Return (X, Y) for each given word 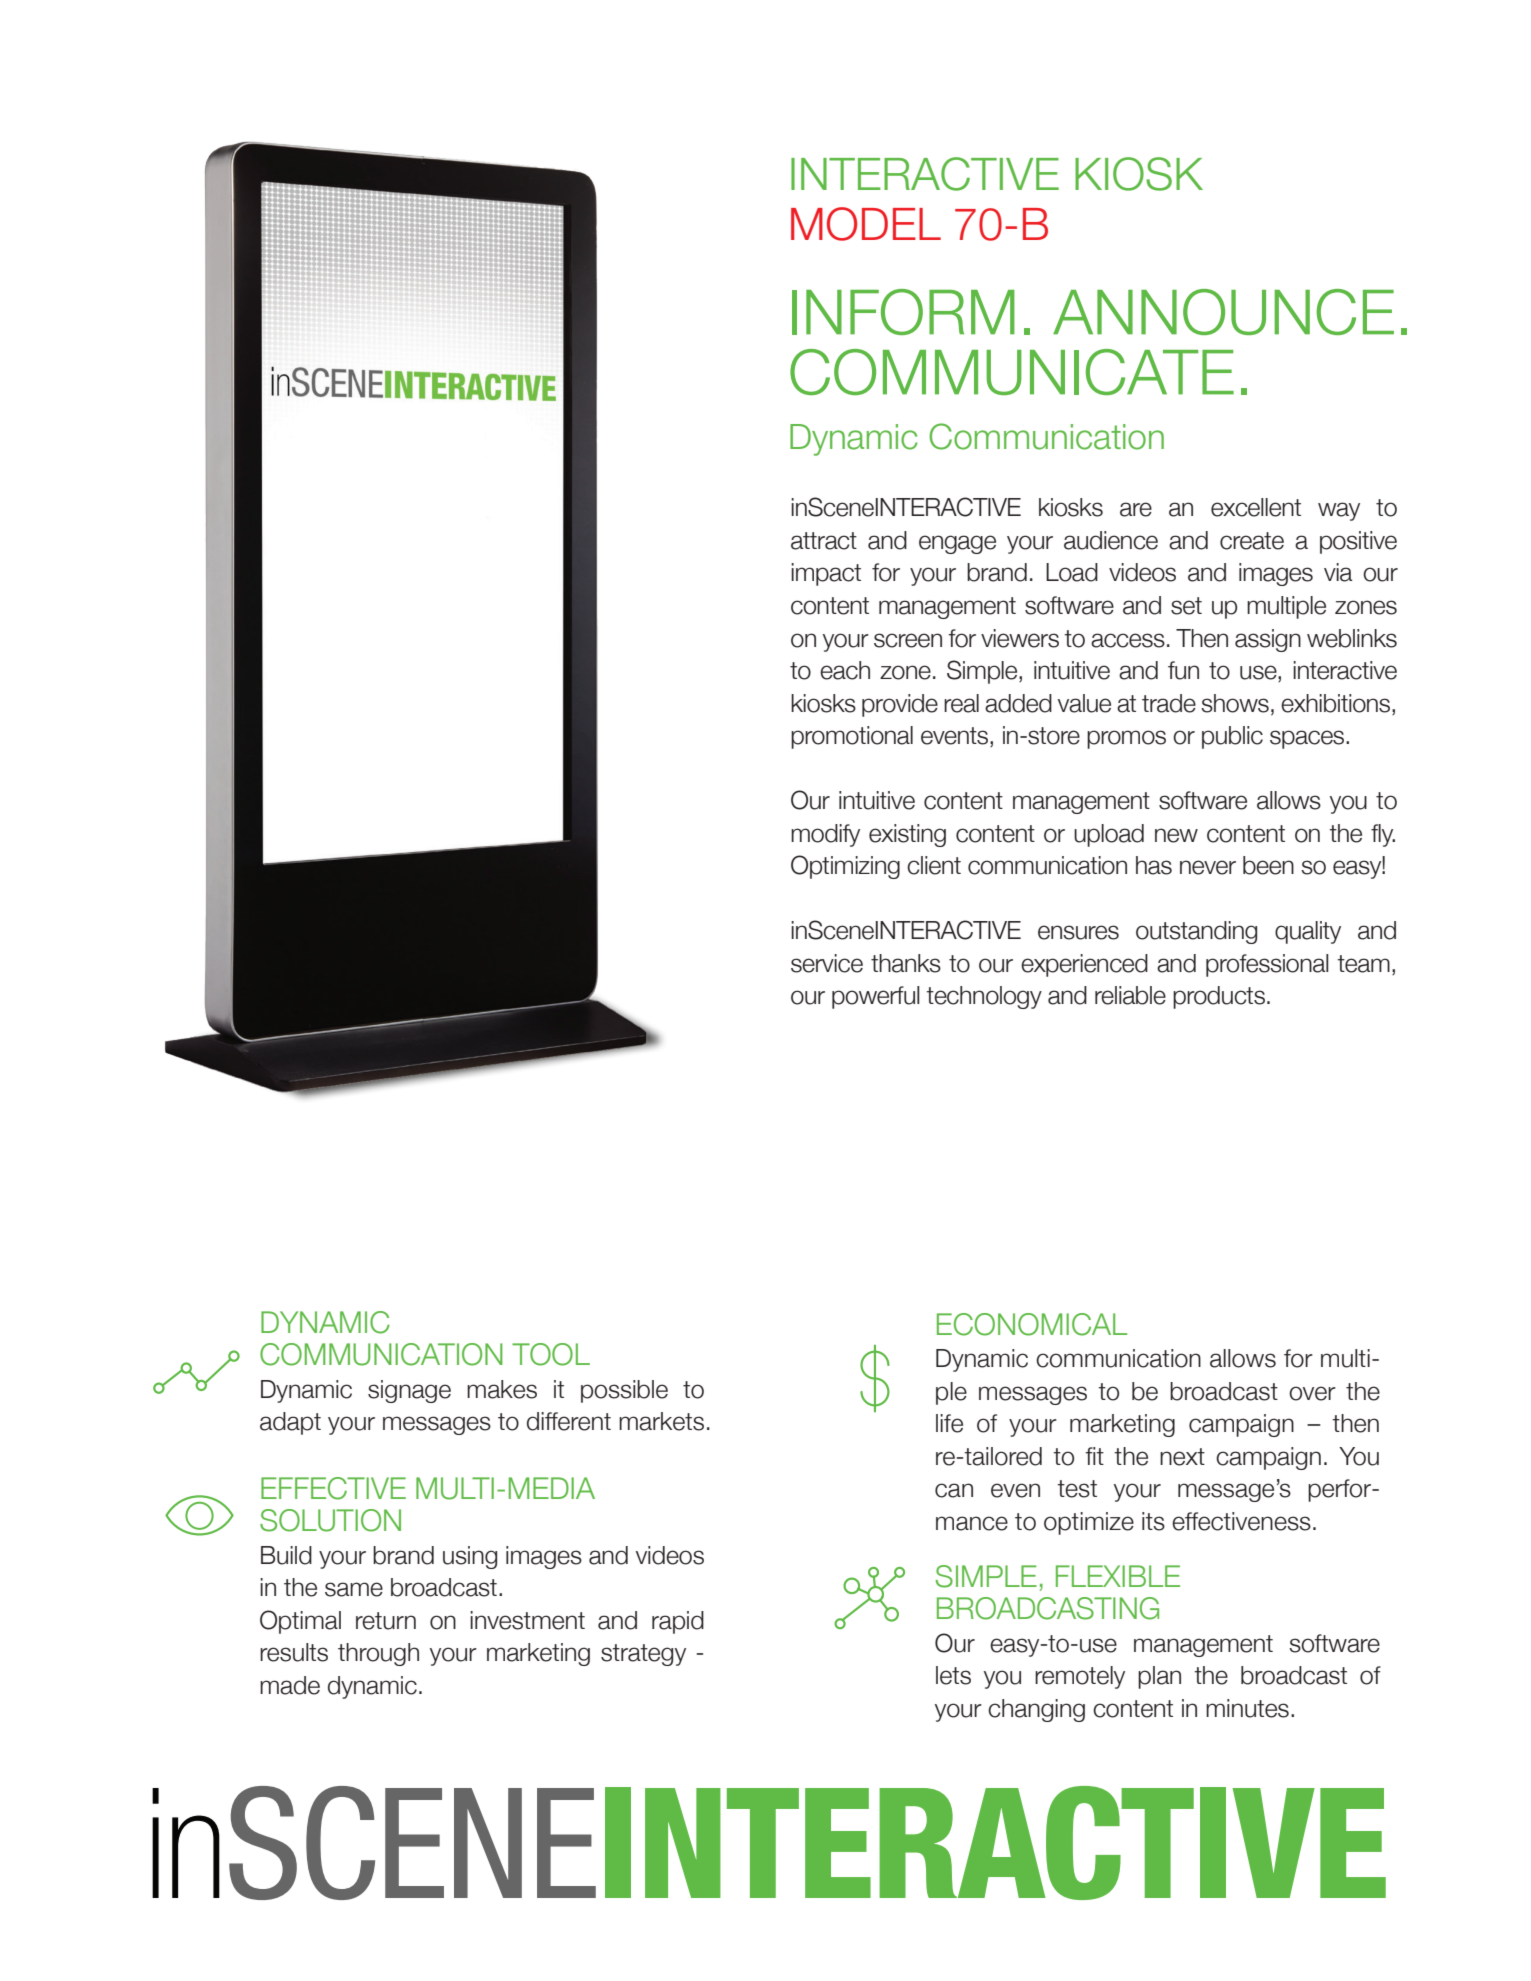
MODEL (866, 224)
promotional (852, 737)
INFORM (903, 312)
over (1312, 1393)
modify (825, 835)
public (1232, 737)
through (378, 1654)
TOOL (551, 1354)
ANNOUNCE (1223, 312)
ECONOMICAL (1032, 1324)
